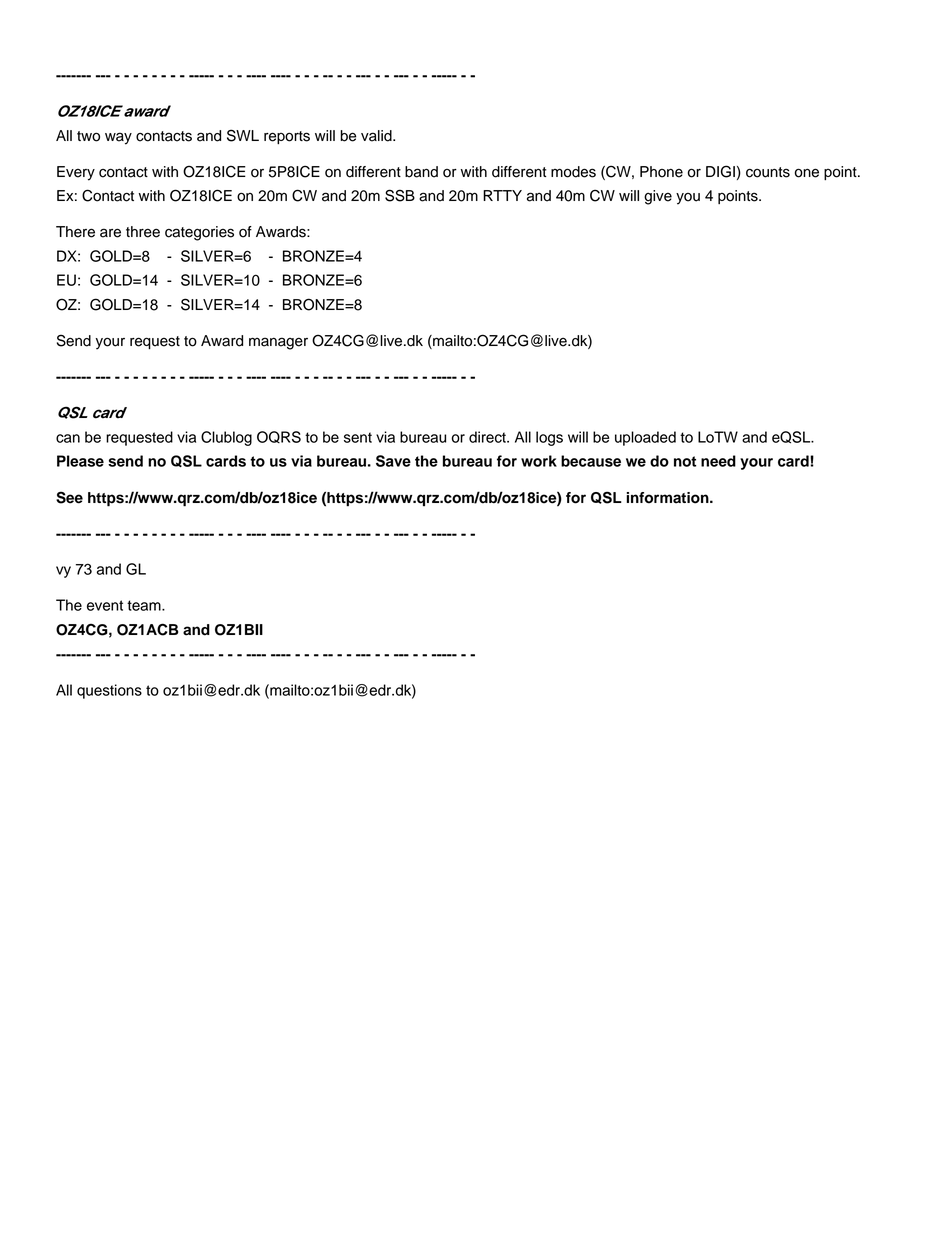 Image resolution: width=952 pixels, height=1233 pixels. I want to click on way, so click(118, 138).
